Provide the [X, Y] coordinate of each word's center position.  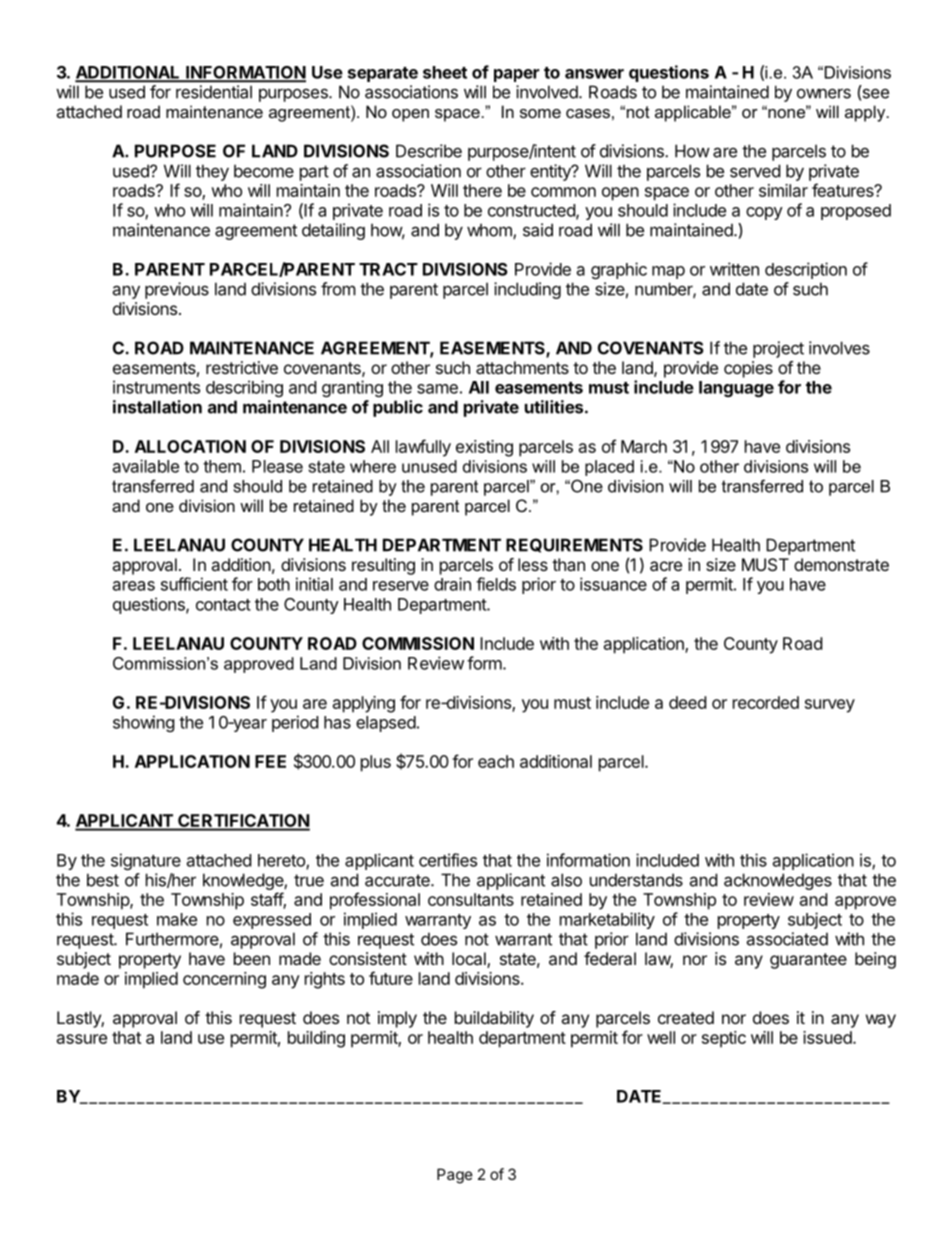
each [496, 761]
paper [516, 75]
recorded [766, 702]
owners [824, 93]
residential [214, 92]
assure [82, 1039]
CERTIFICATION [243, 822]
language [736, 389]
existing [484, 448]
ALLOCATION [190, 446]
